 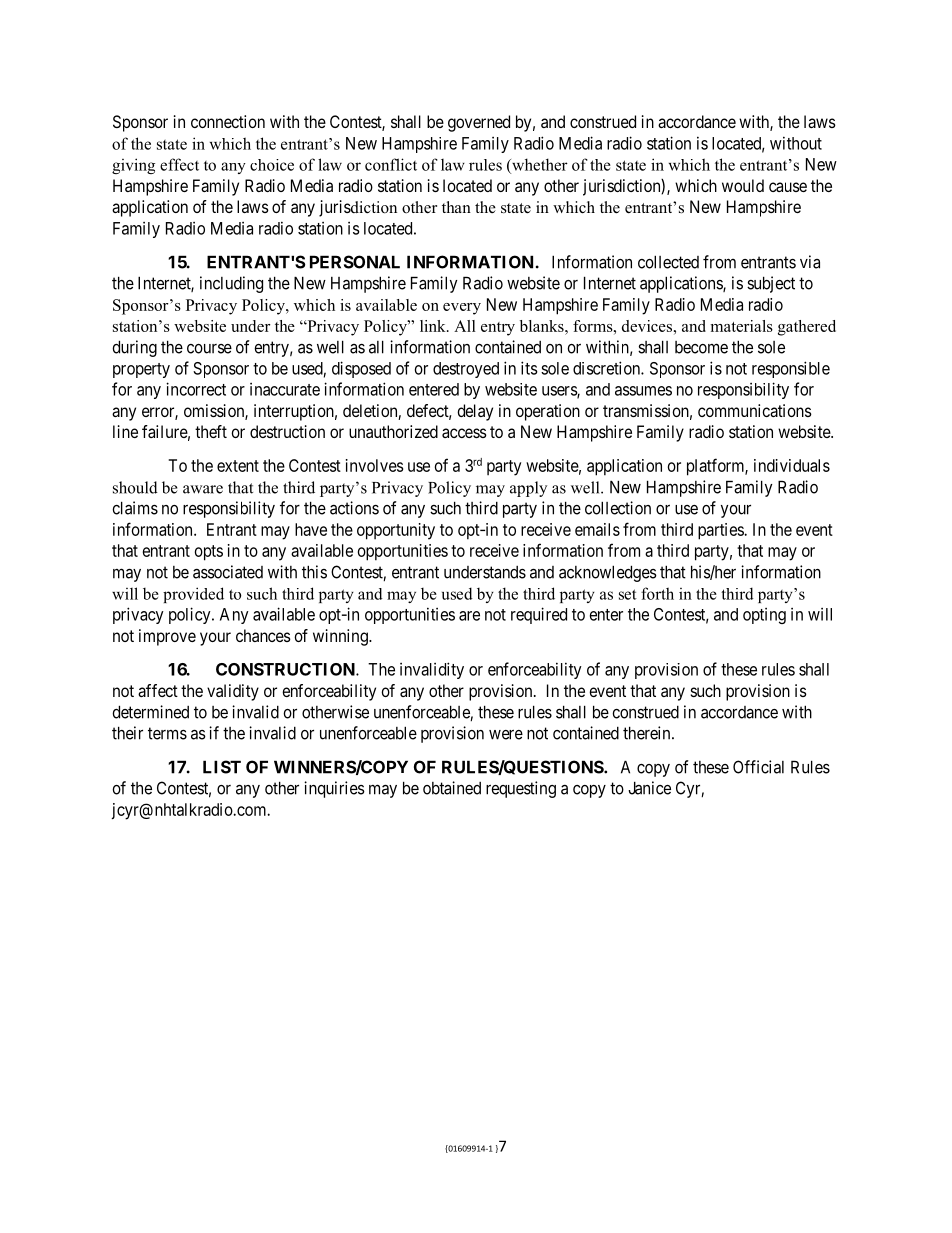 I want to click on subject, so click(x=771, y=284).
